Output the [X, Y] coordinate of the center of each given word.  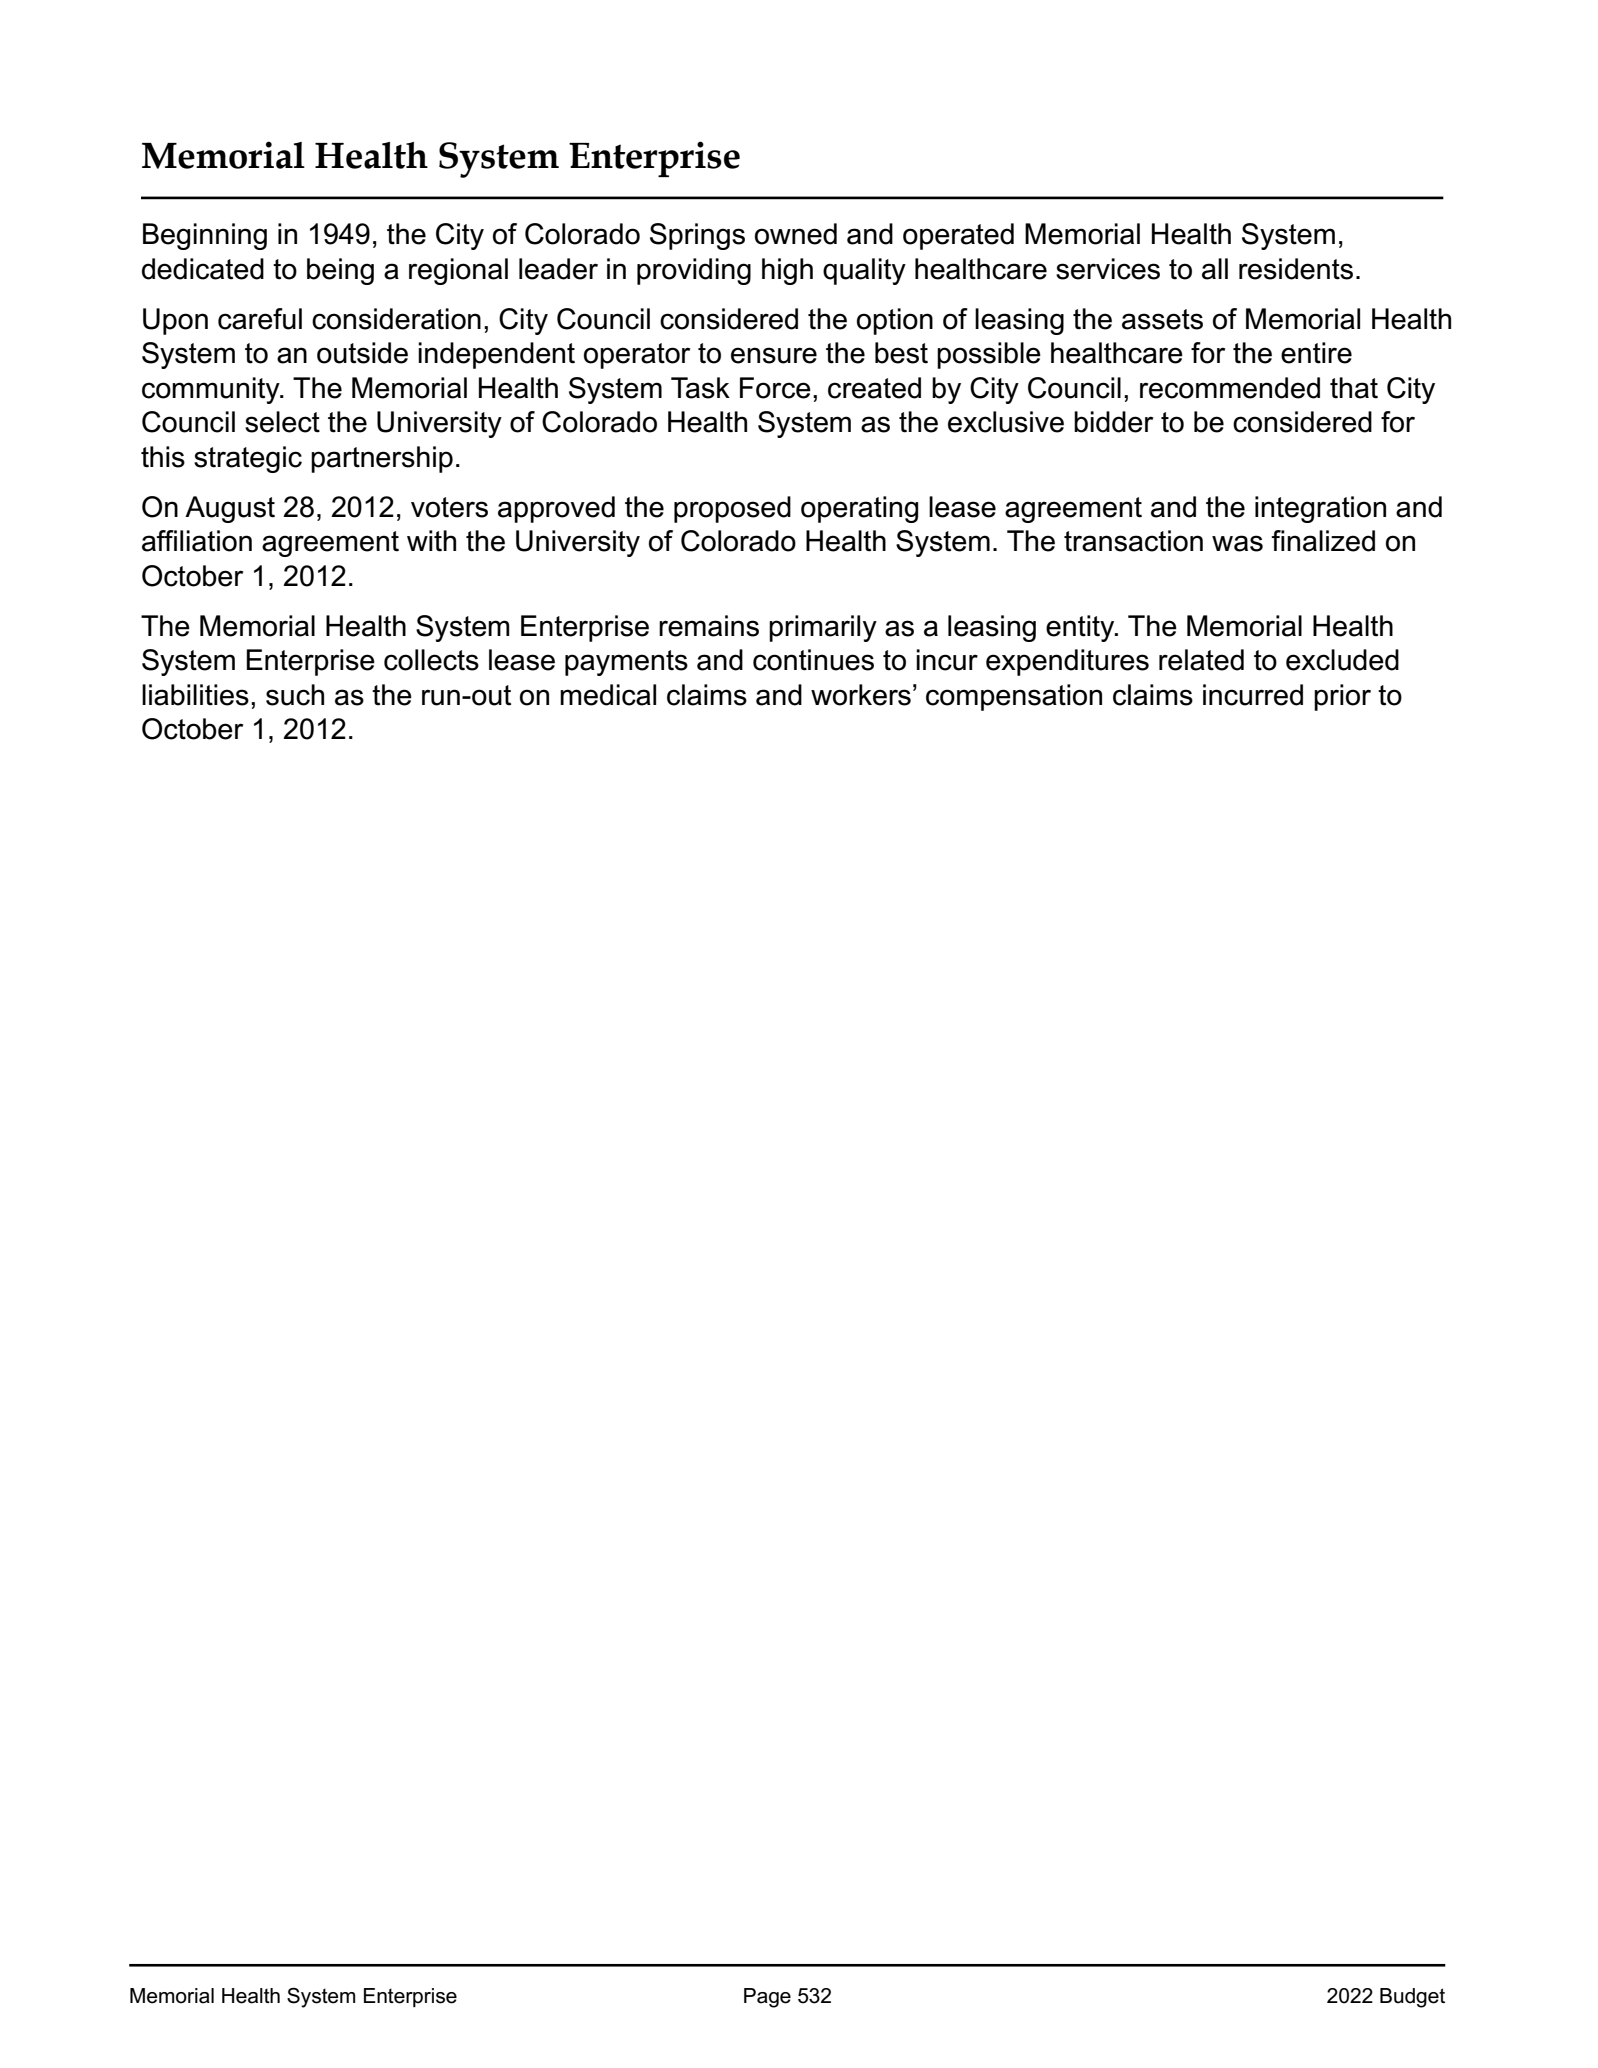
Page [767, 1998]
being [340, 271]
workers [861, 695]
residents [1296, 269]
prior [1342, 697]
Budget [1412, 1998]
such [295, 695]
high [787, 271]
